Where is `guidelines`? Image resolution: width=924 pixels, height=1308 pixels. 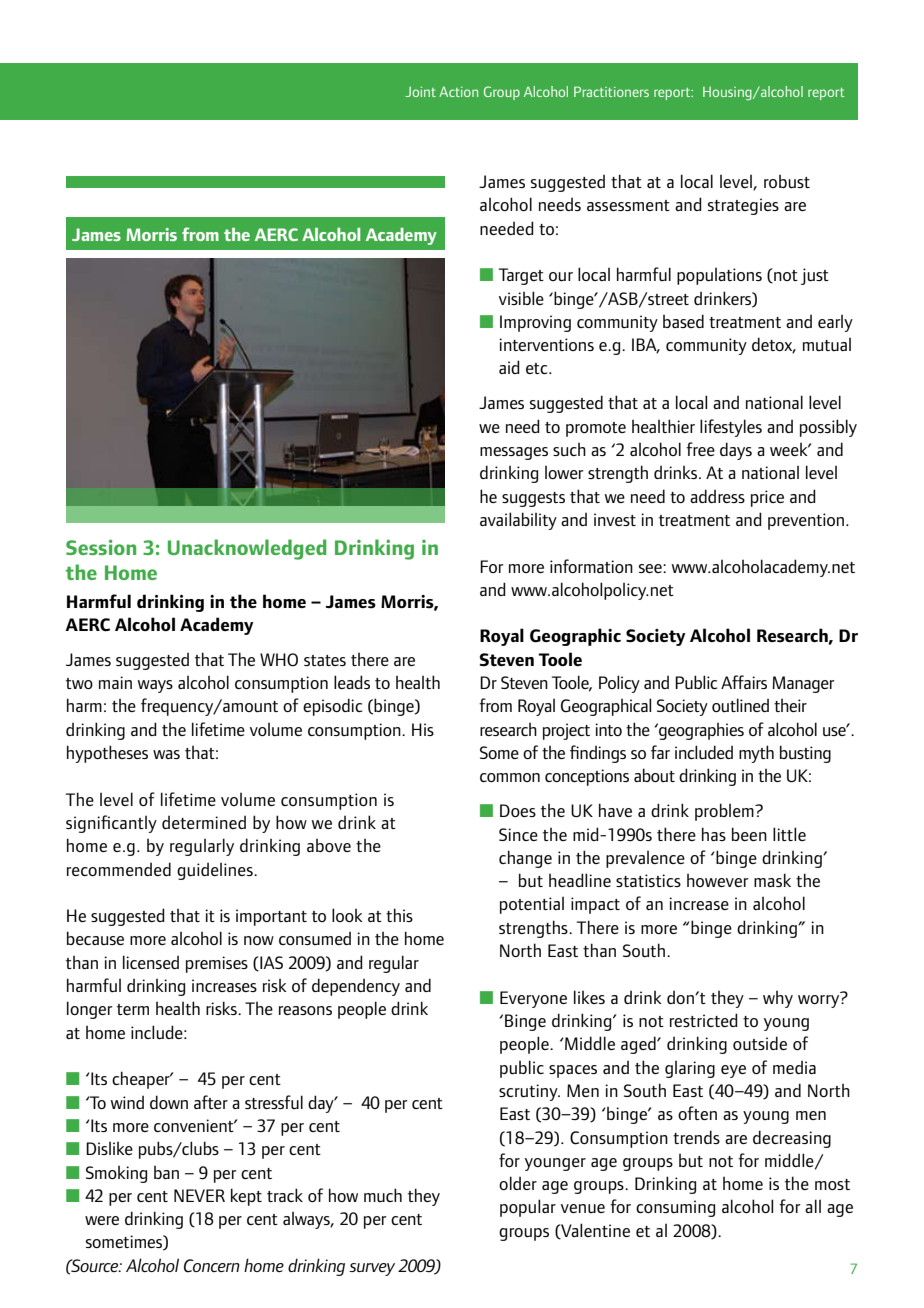
guidelines is located at coordinates (216, 871).
